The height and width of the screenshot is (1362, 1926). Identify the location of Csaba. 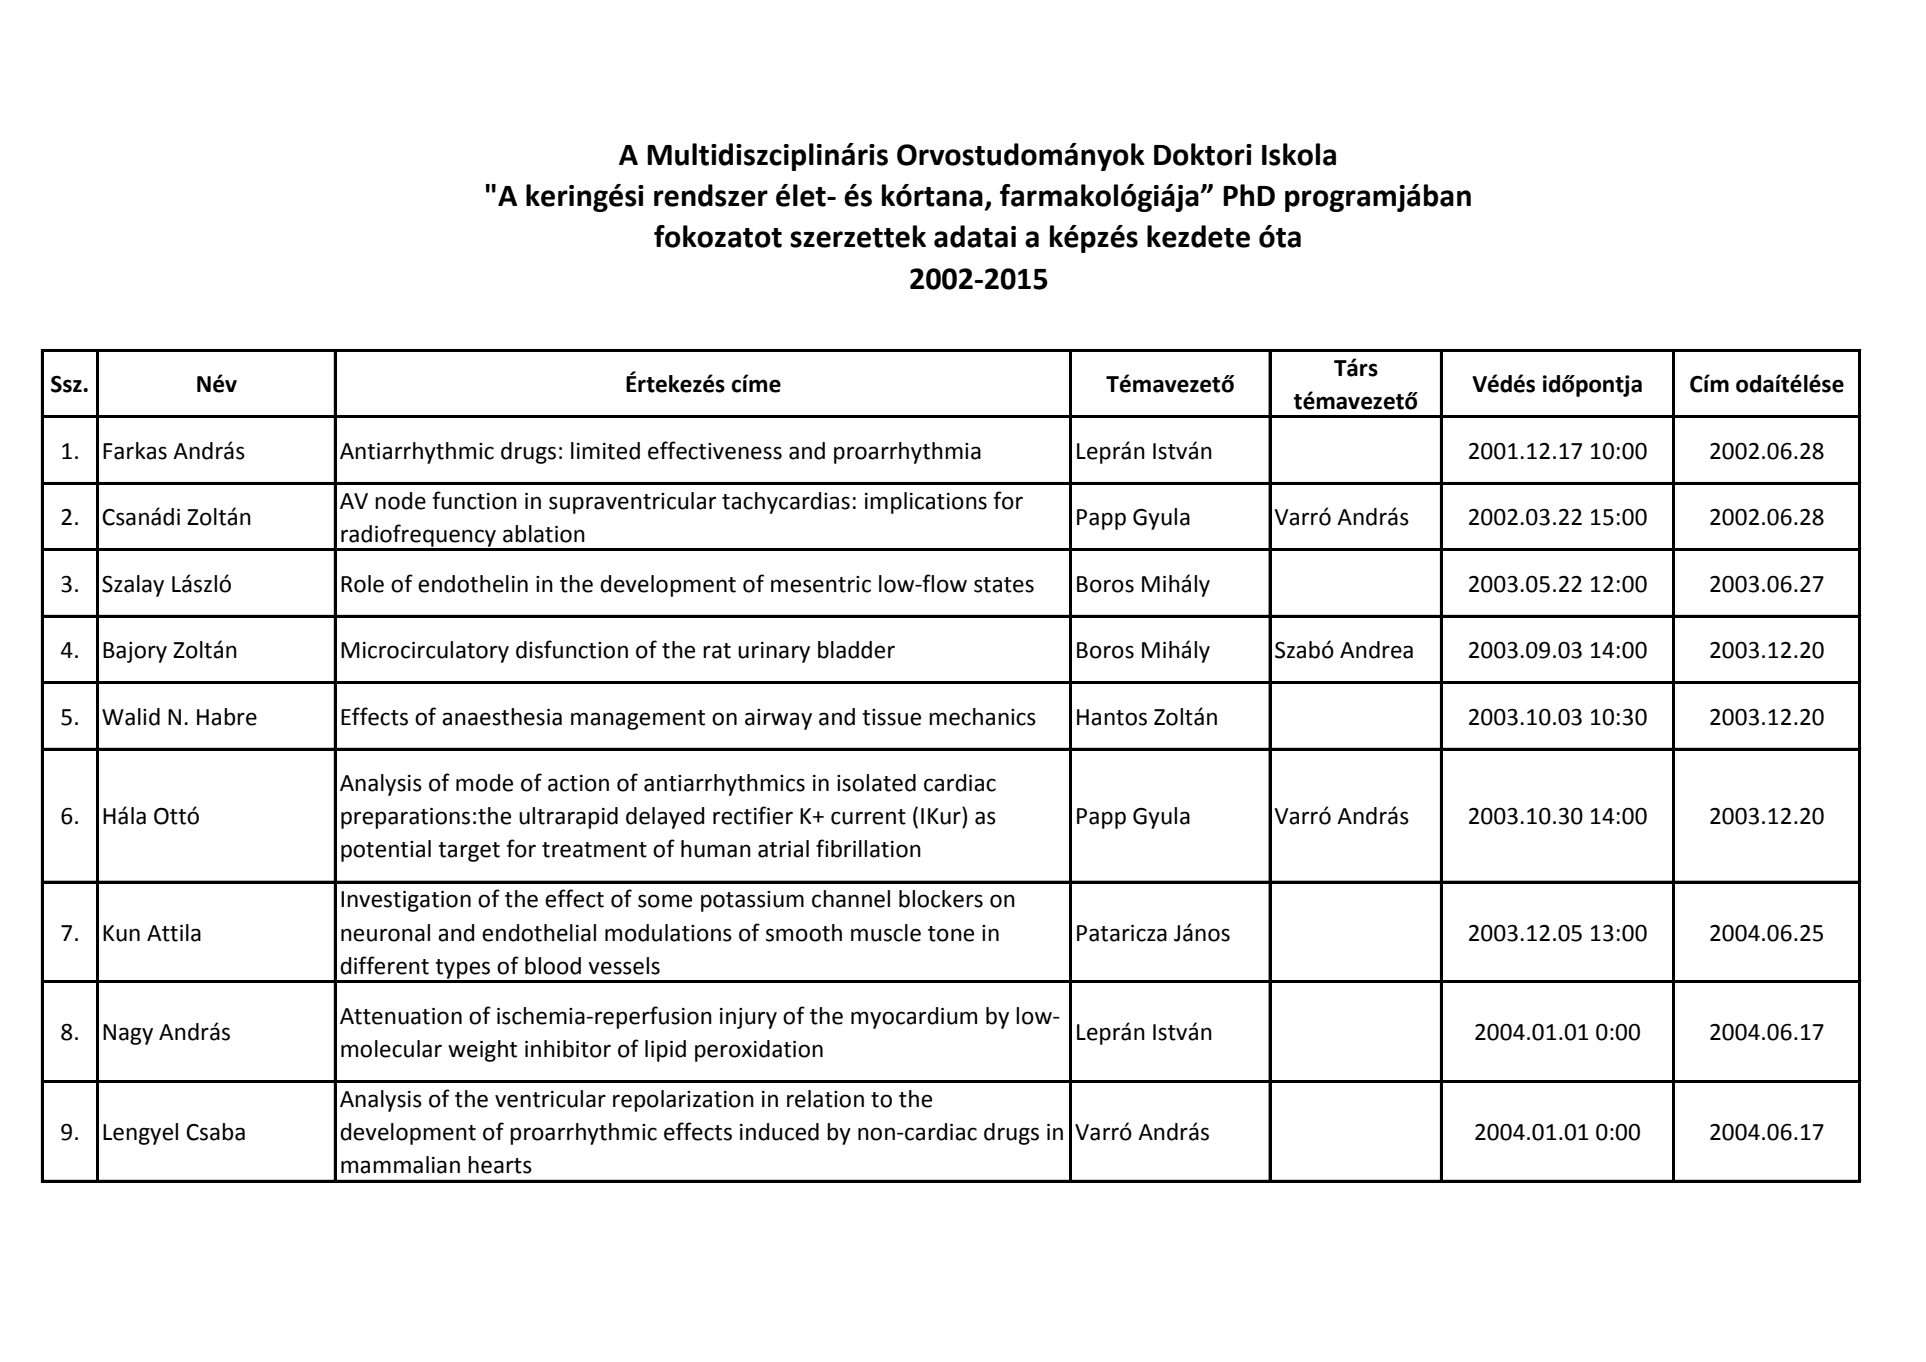
(215, 1132).
